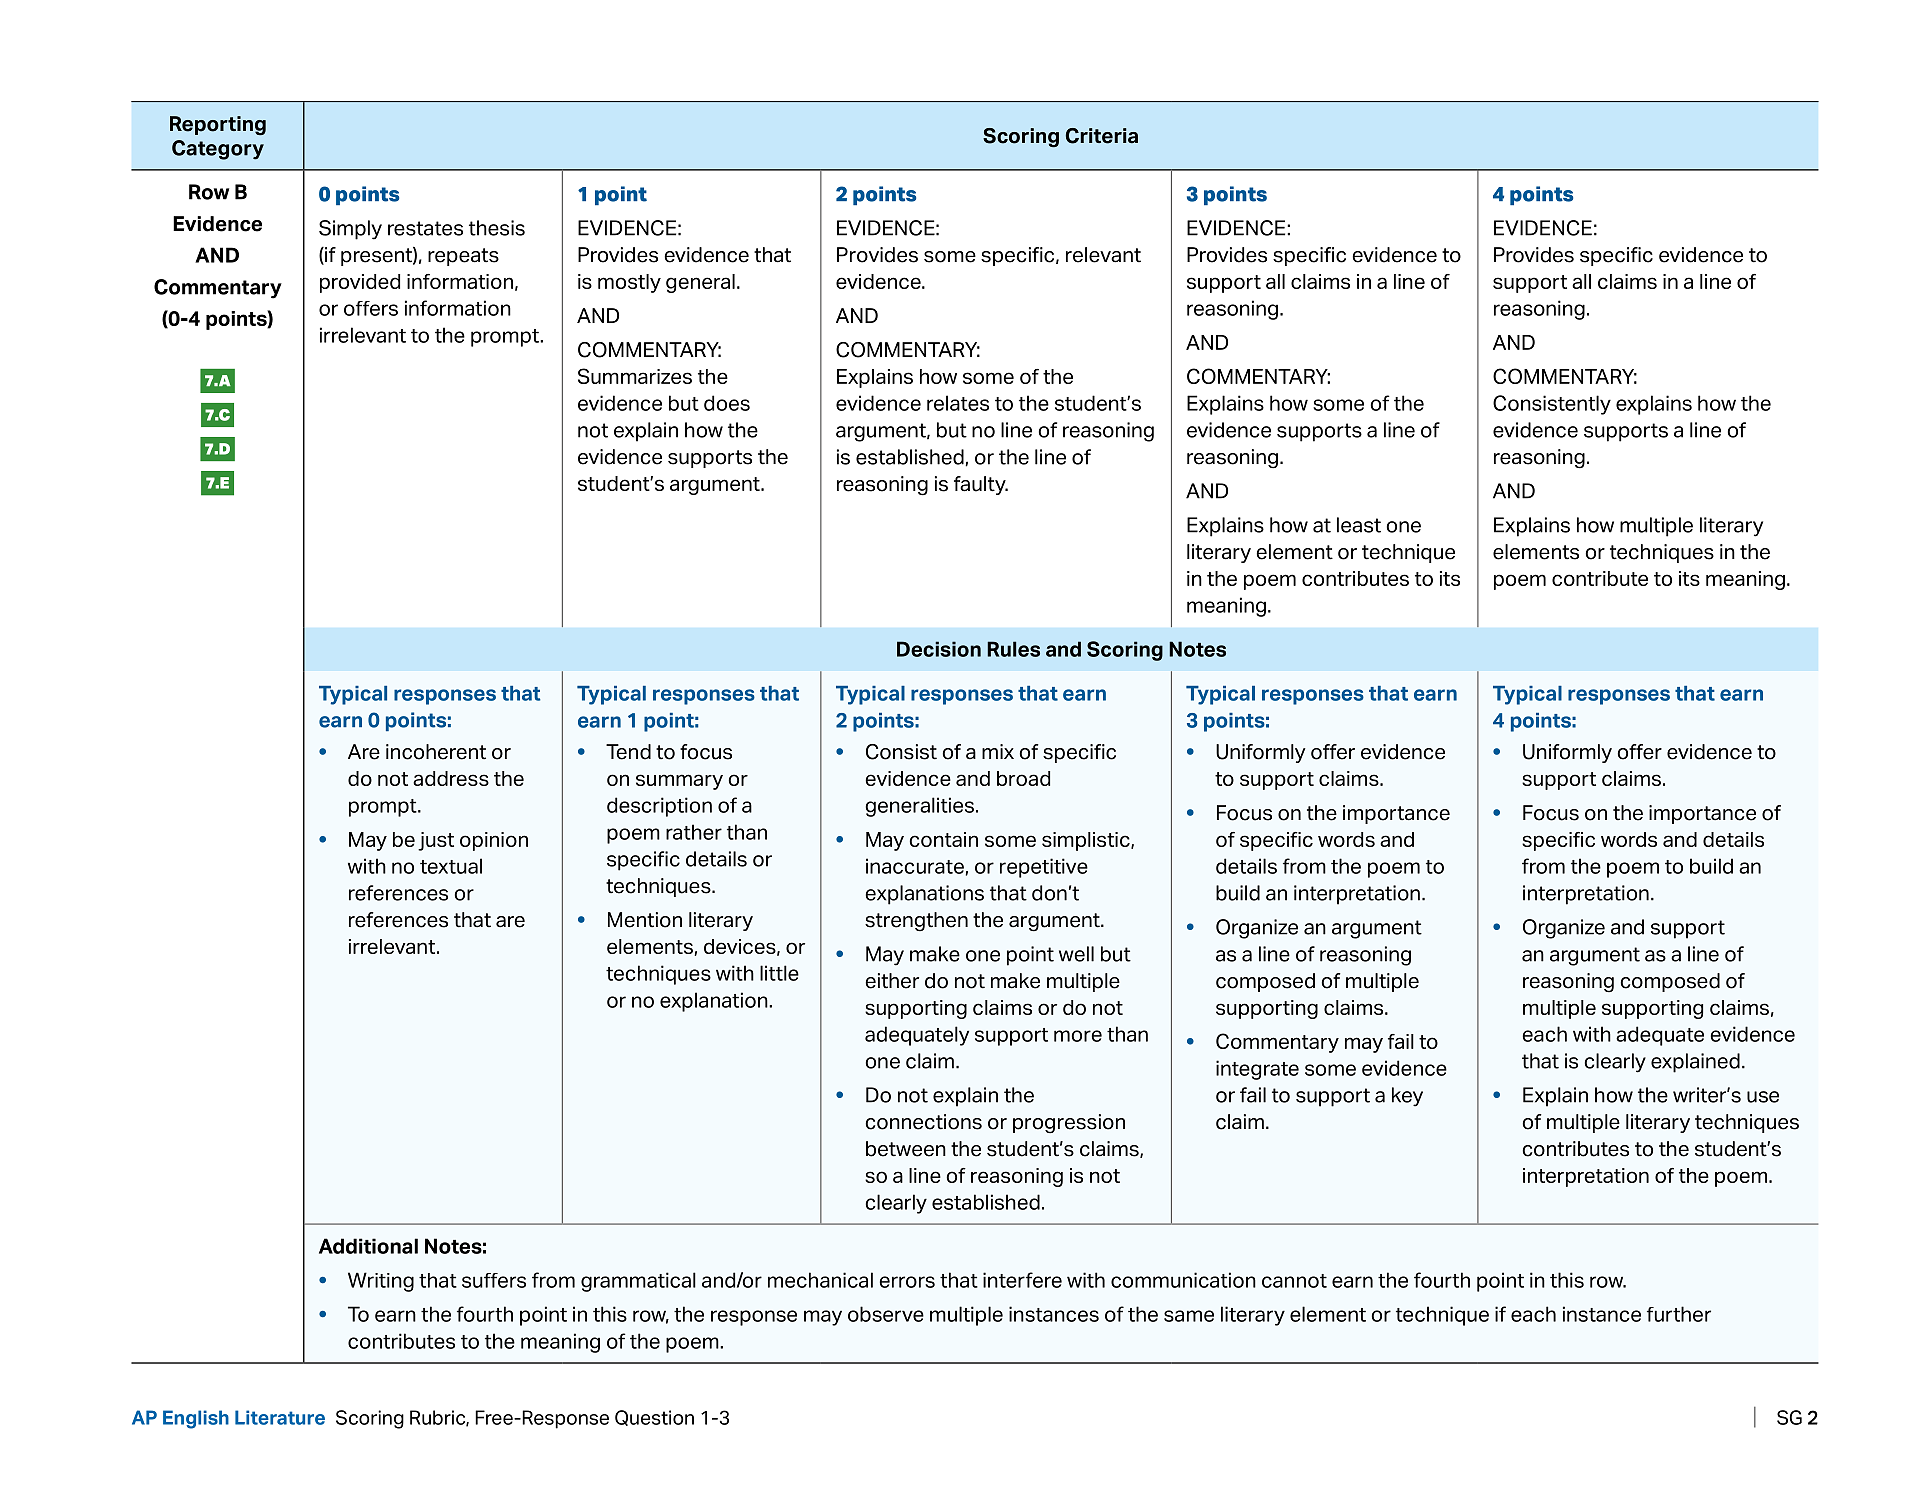 This screenshot has height=1490, width=1928. Describe the element at coordinates (436, 752) in the screenshot. I see `incoherent` at that location.
